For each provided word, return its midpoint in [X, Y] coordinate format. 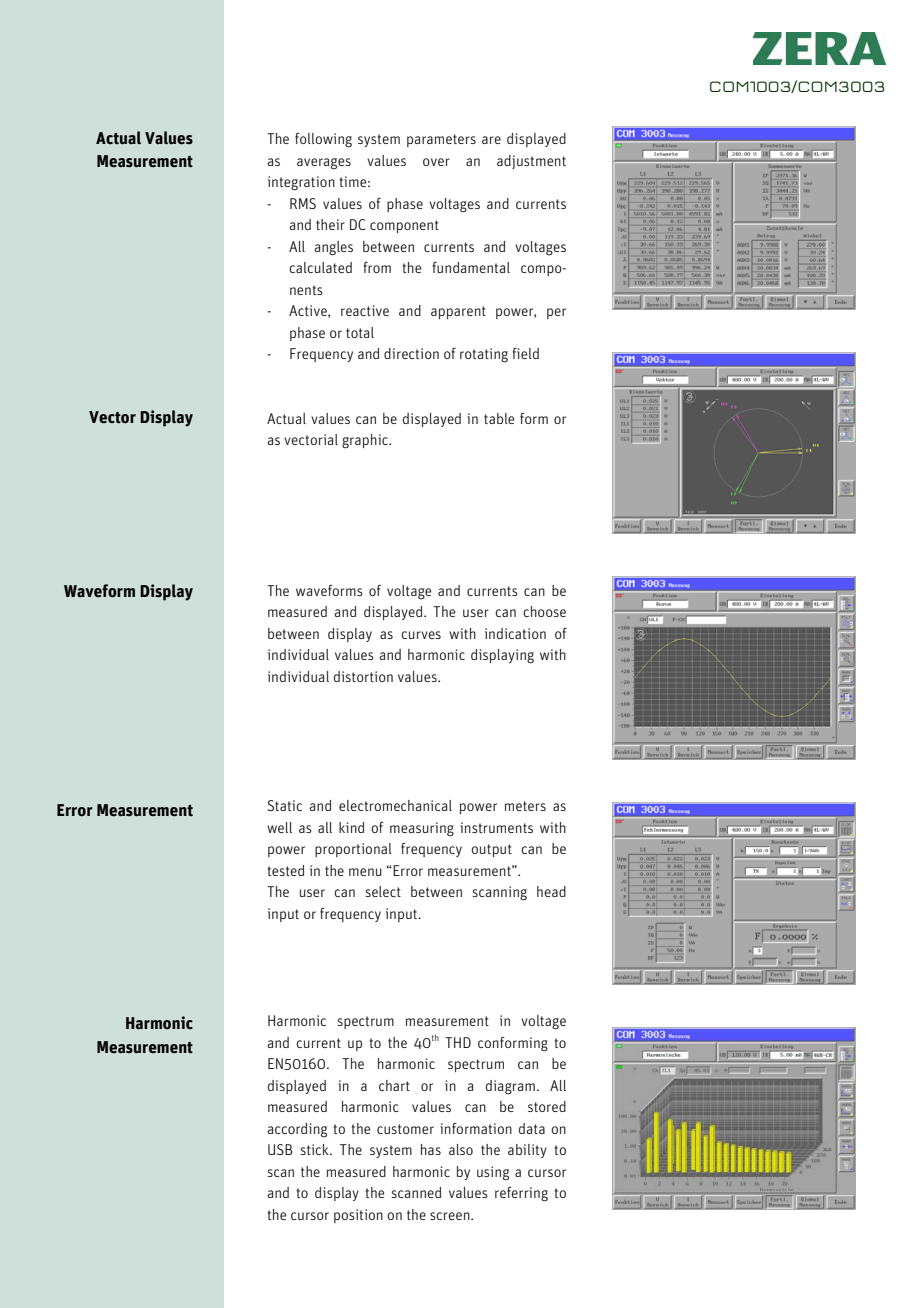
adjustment [531, 162]
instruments [496, 827]
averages [324, 164]
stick [315, 1149]
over [436, 162]
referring [521, 1194]
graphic [366, 441]
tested [286, 870]
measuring [422, 829]
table [499, 418]
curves [421, 635]
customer [405, 1129]
